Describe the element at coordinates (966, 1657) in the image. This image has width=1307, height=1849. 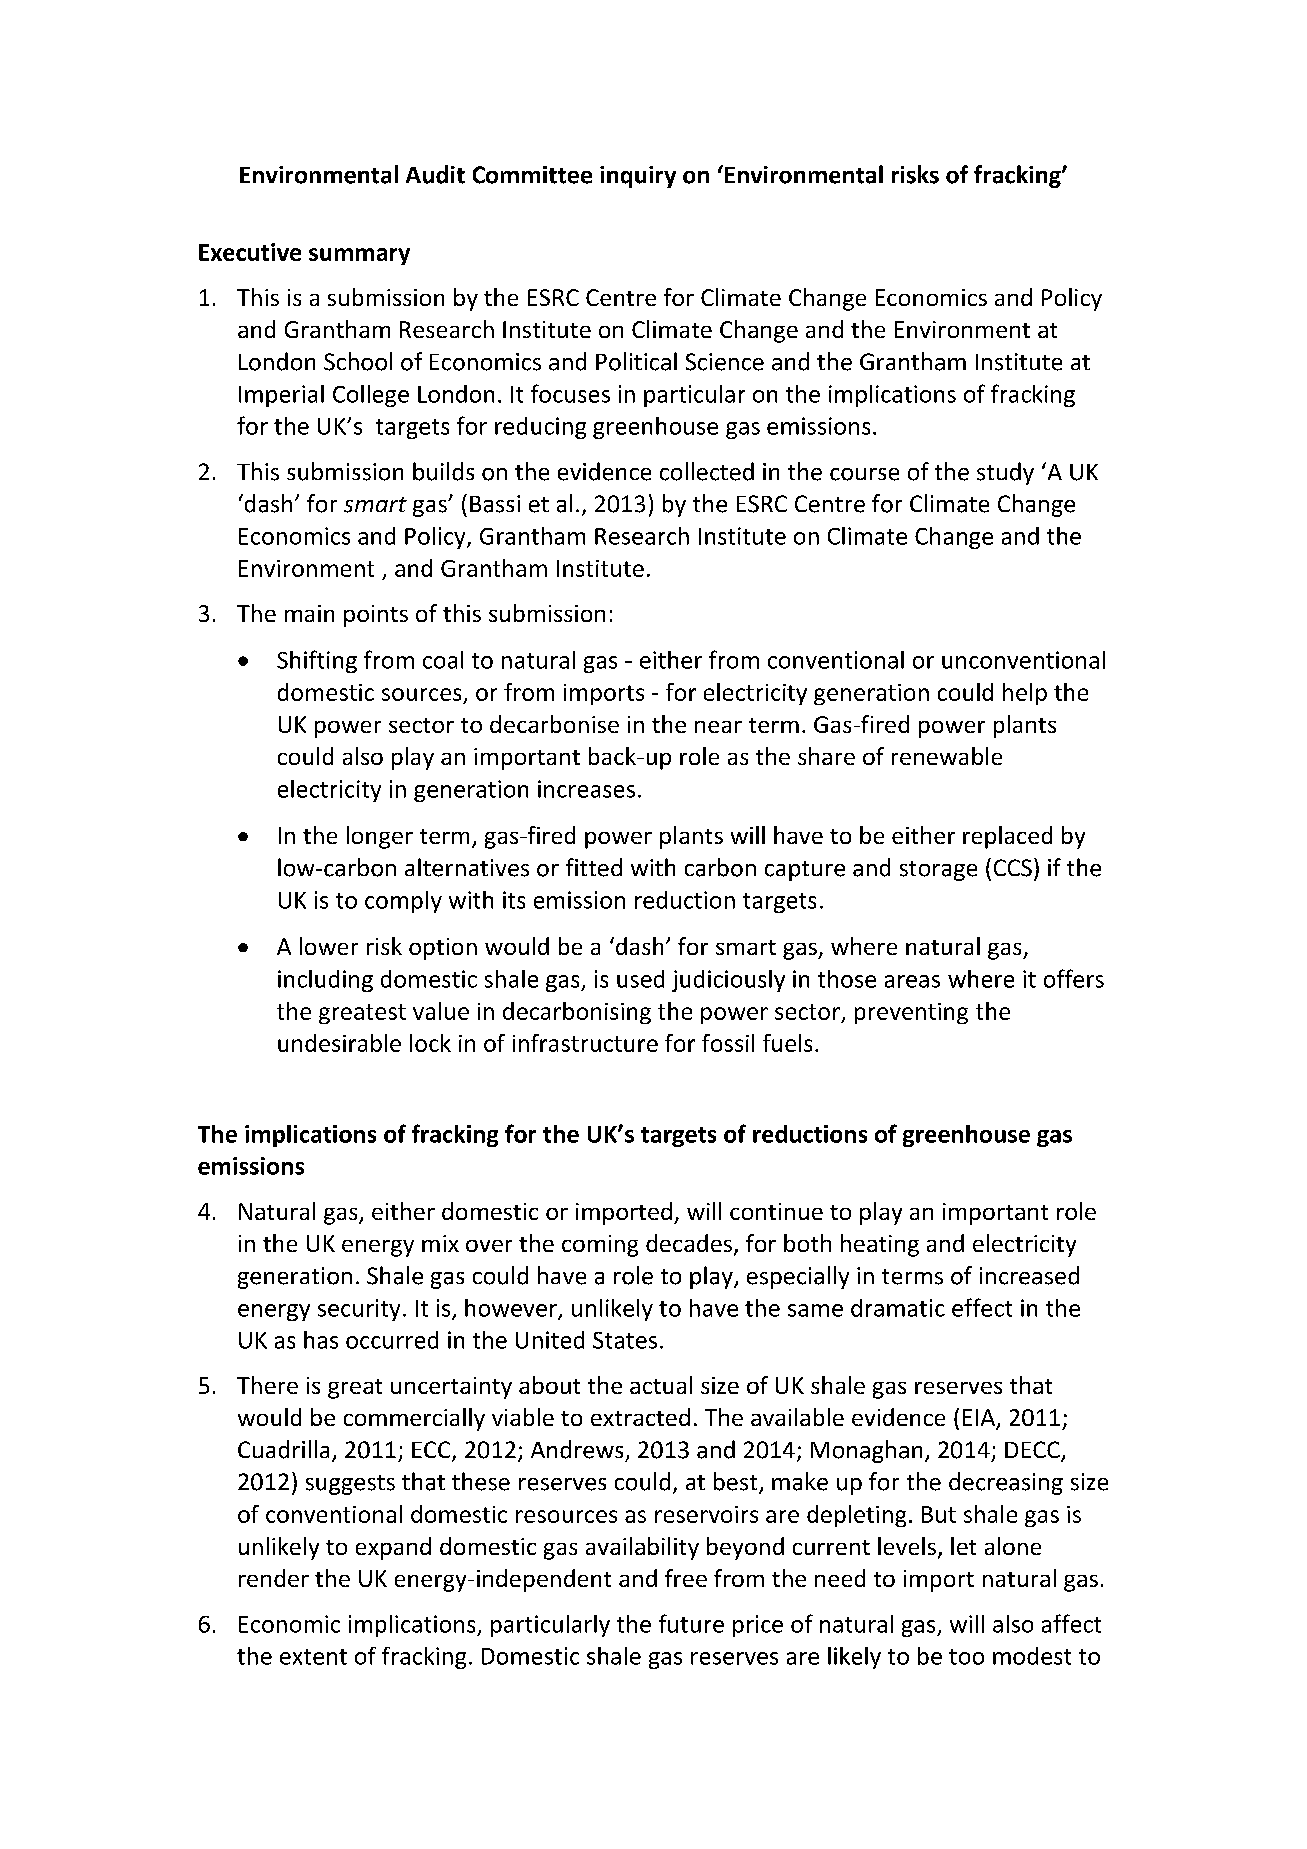
I see `too` at that location.
